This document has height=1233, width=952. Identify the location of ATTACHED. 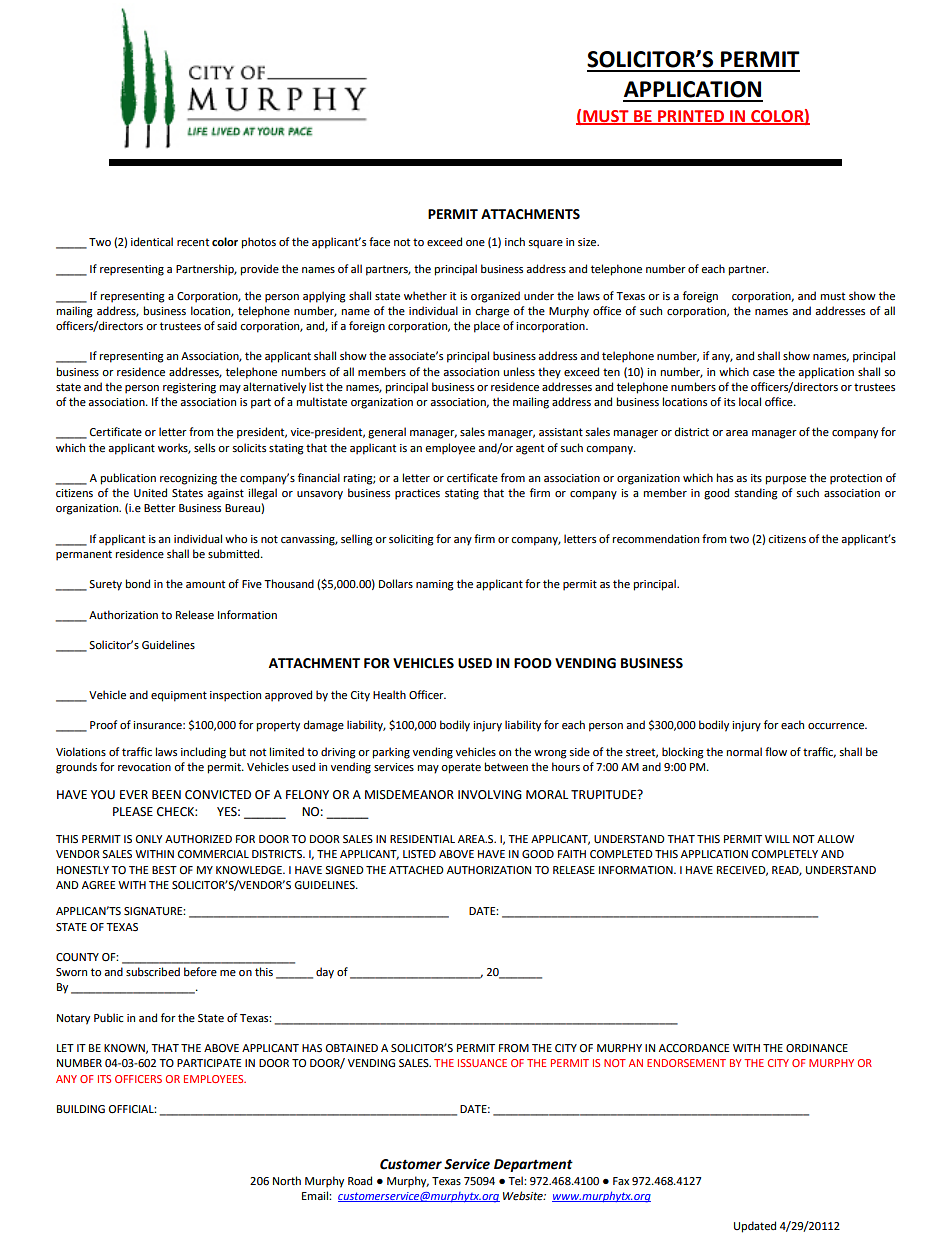
(416, 870).
